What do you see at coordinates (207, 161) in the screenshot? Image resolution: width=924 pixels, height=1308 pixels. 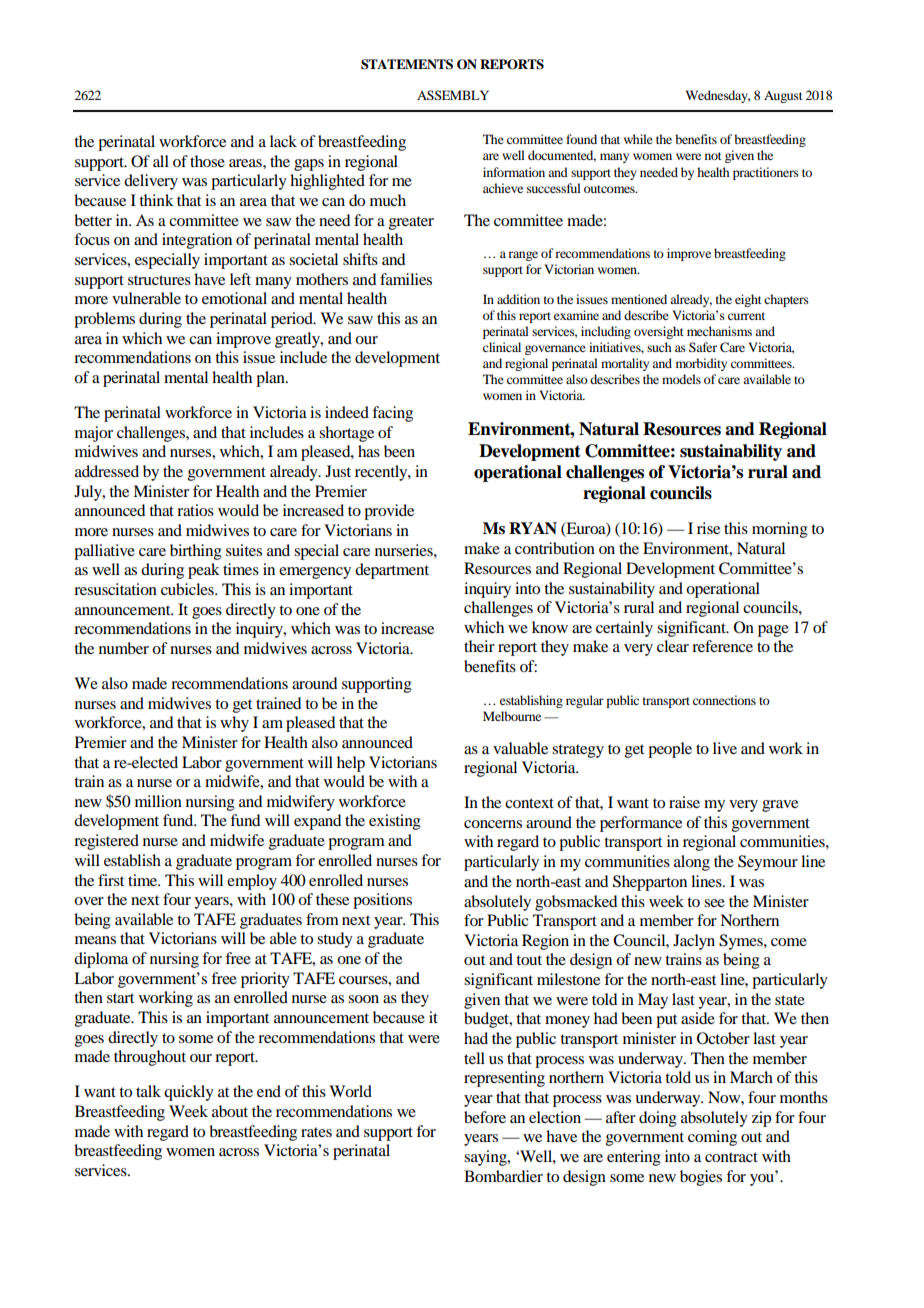 I see `those` at bounding box center [207, 161].
